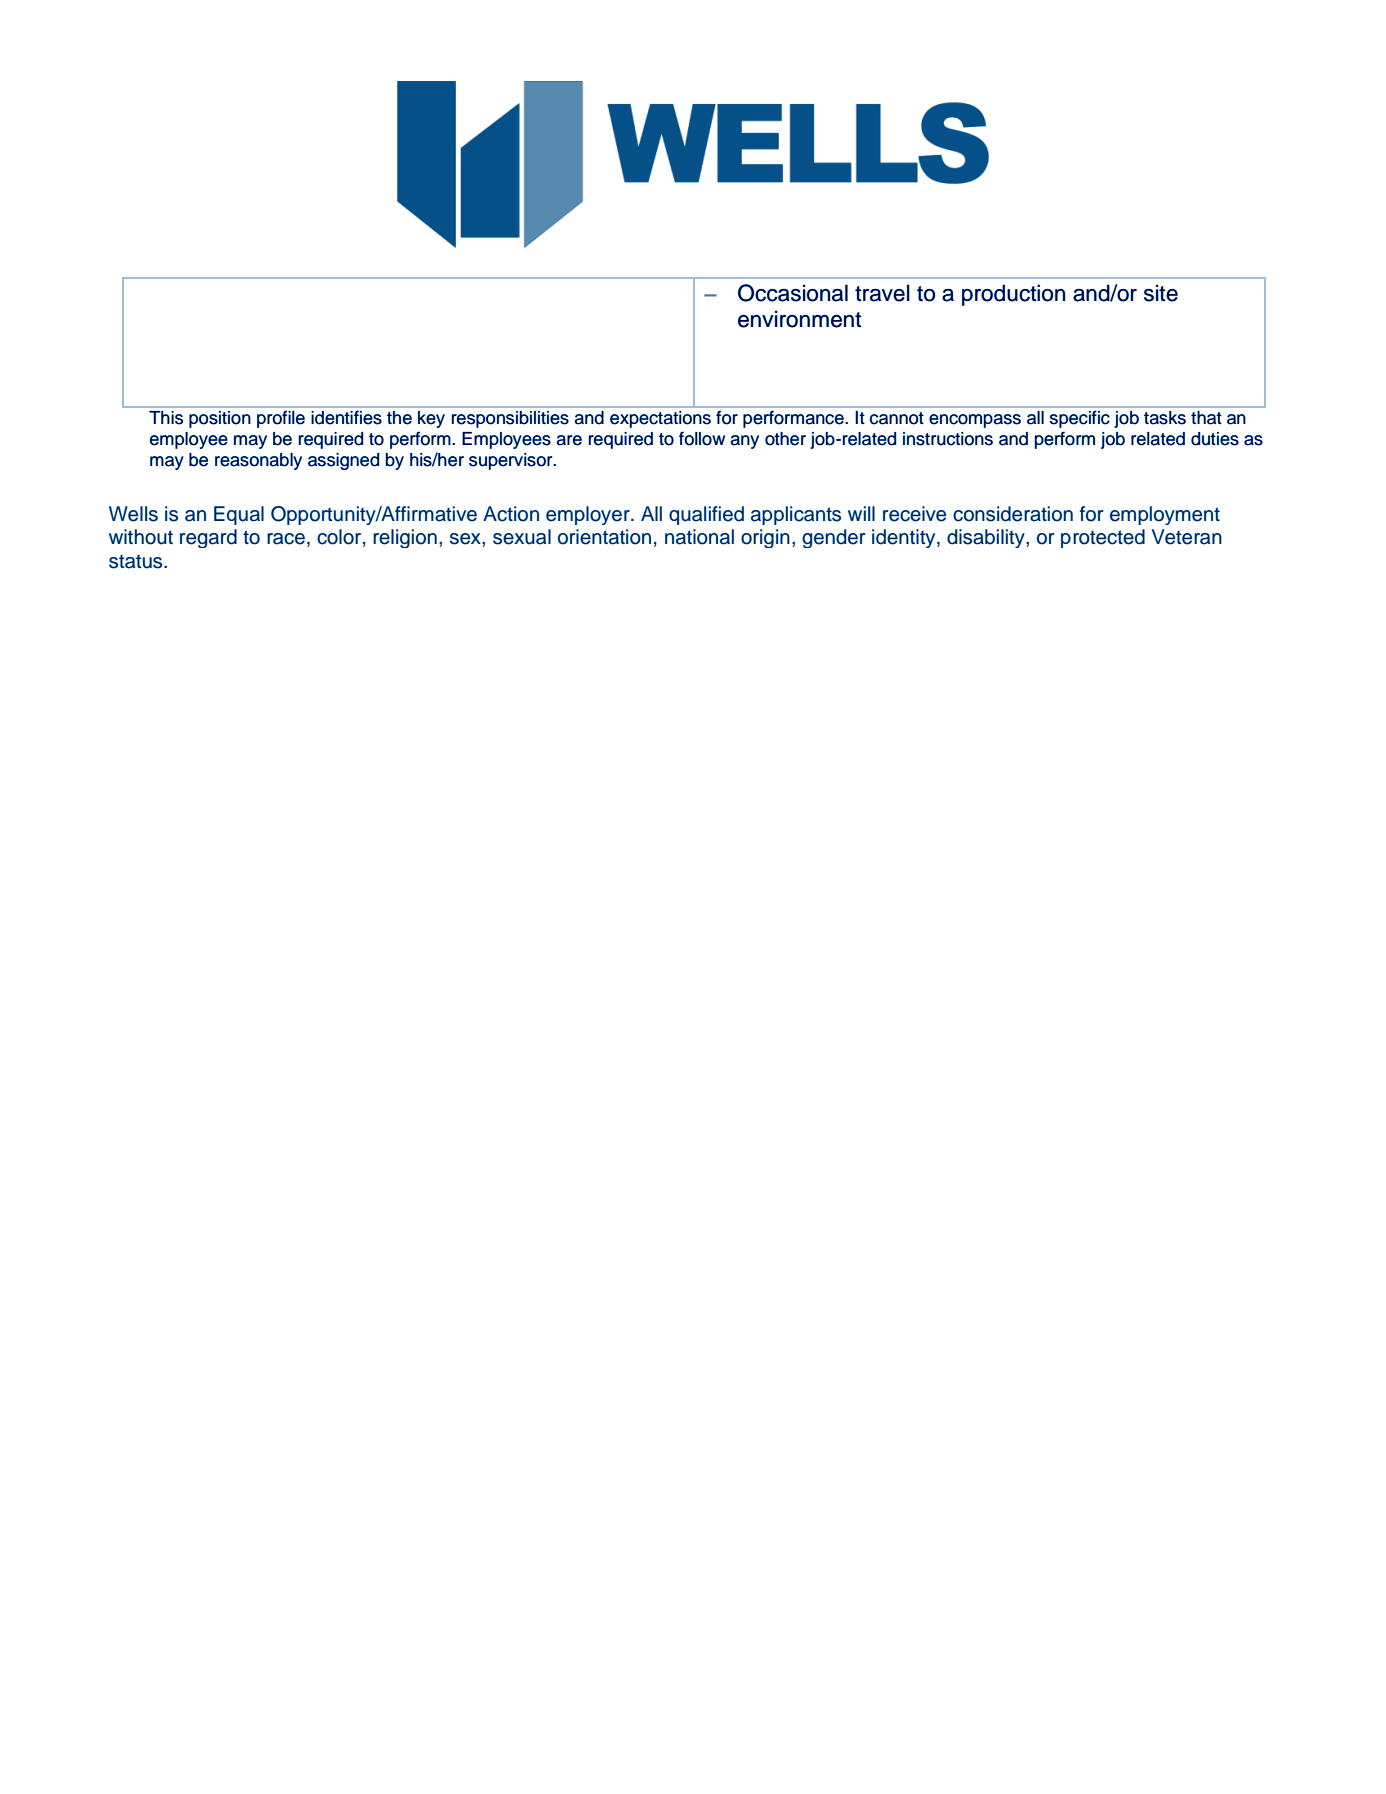 The image size is (1386, 1794). I want to click on travel, so click(882, 293).
